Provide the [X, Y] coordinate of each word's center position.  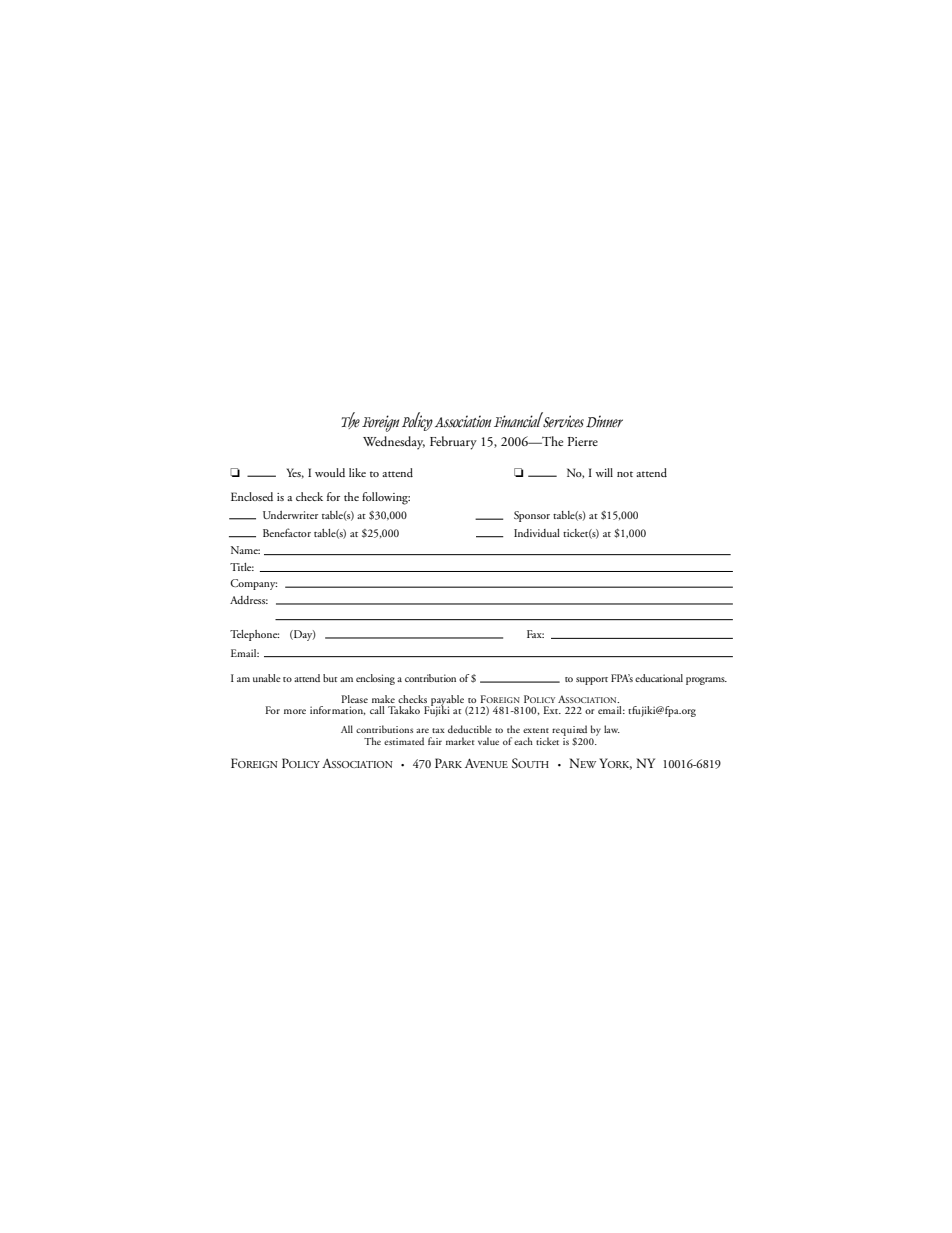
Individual [537, 533]
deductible [470, 729]
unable [267, 678]
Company [253, 584]
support [592, 681]
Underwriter [290, 515]
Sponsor [532, 516]
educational [659, 678]
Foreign [380, 423]
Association [463, 421]
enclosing [375, 679]
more [295, 711]
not [625, 474]
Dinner [604, 421]
